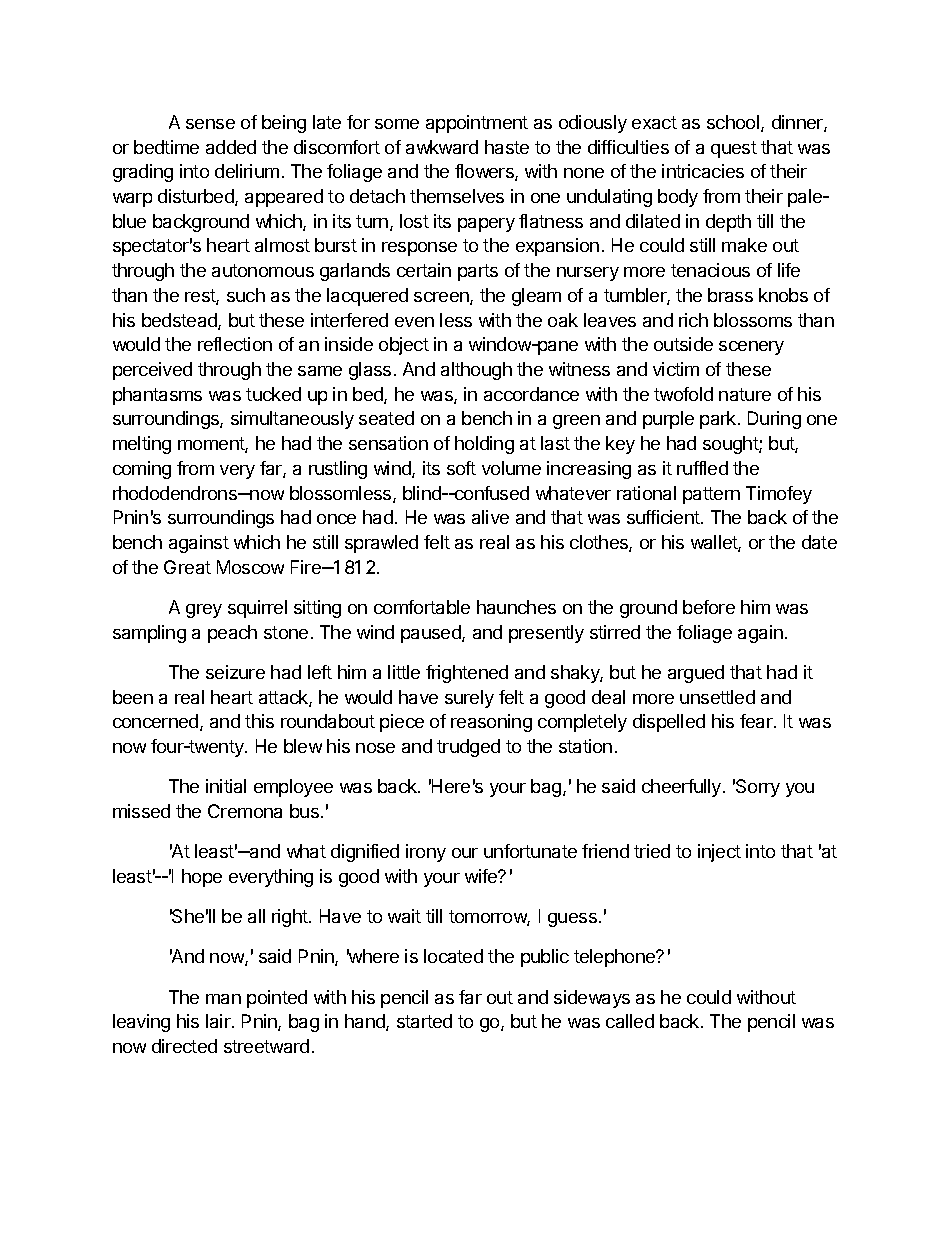 This screenshot has height=1233, width=952. Describe the element at coordinates (751, 348) in the screenshot. I see `scenery` at that location.
